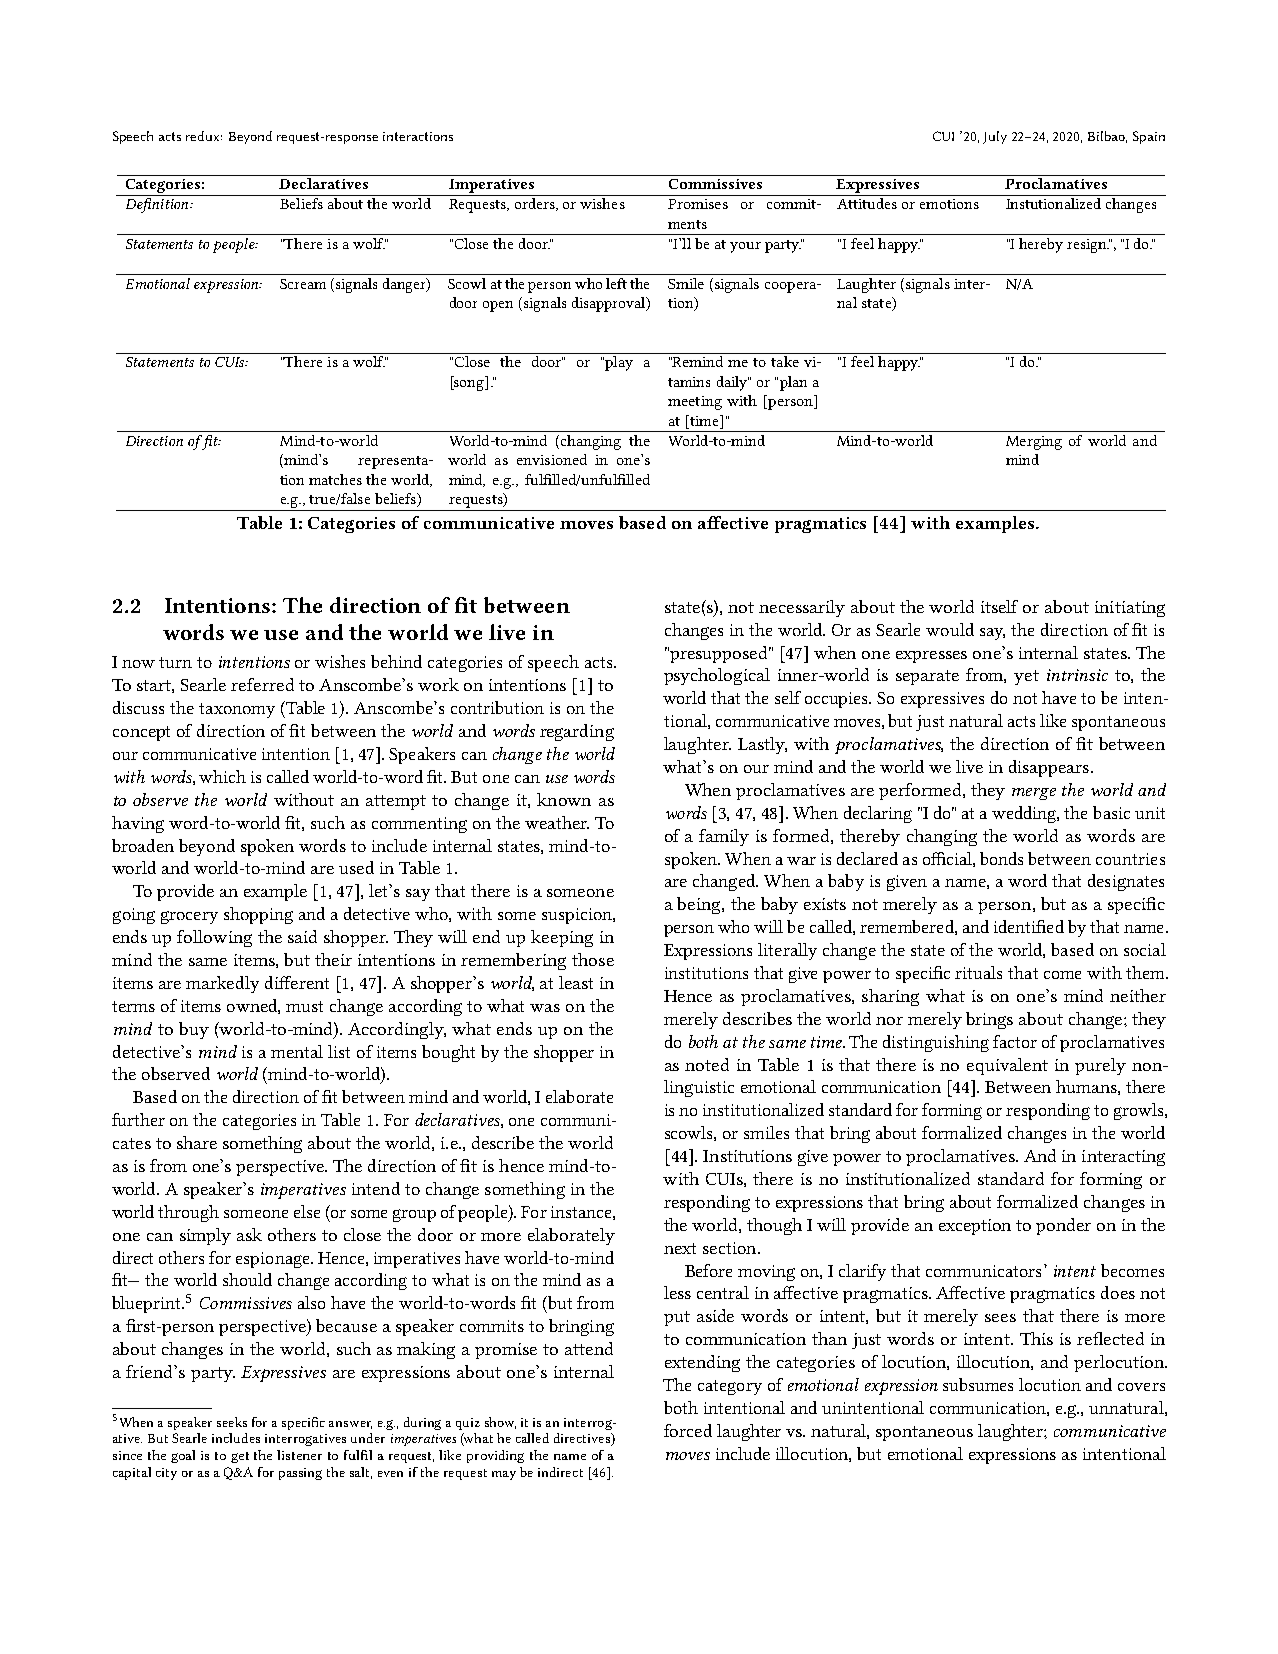 This screenshot has width=1278, height=1654. Describe the element at coordinates (1034, 443) in the screenshot. I see `Merging` at that location.
